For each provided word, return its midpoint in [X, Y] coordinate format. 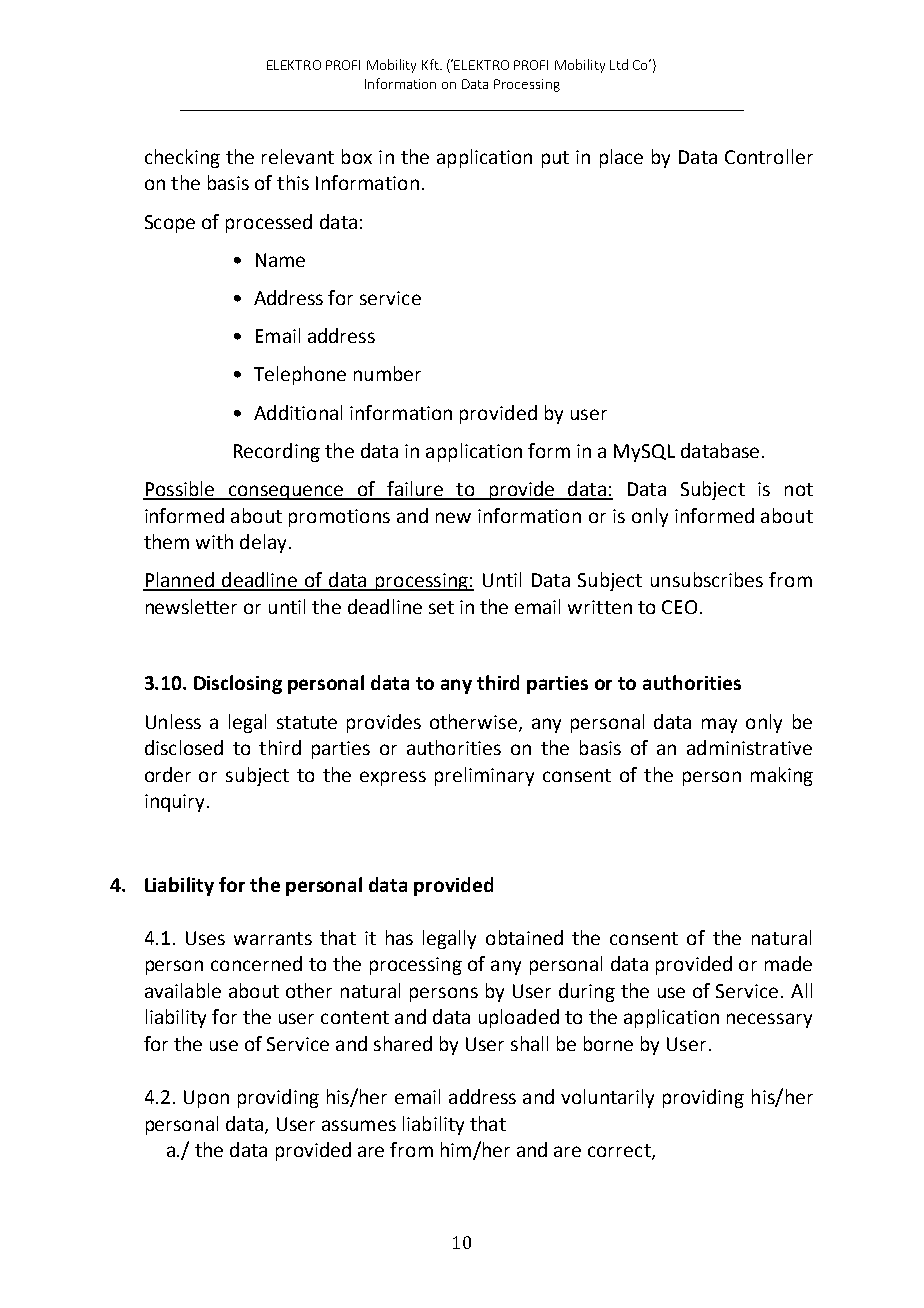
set [441, 607]
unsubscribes [707, 579]
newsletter [191, 606]
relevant [298, 156]
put [555, 159]
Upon [206, 1099]
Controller [769, 156]
